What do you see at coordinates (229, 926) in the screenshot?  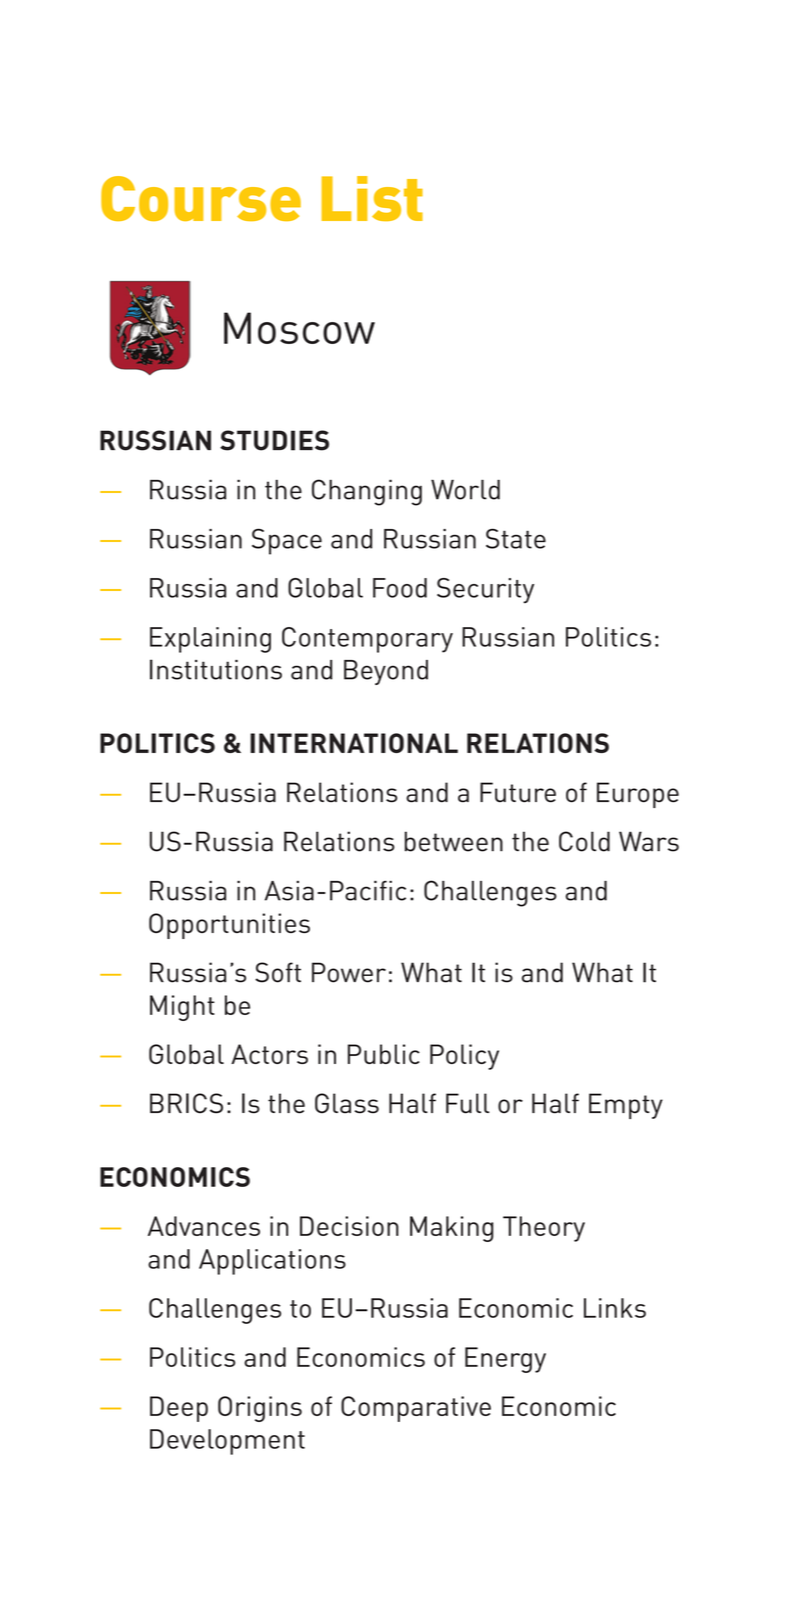 I see `Opportunities` at bounding box center [229, 926].
